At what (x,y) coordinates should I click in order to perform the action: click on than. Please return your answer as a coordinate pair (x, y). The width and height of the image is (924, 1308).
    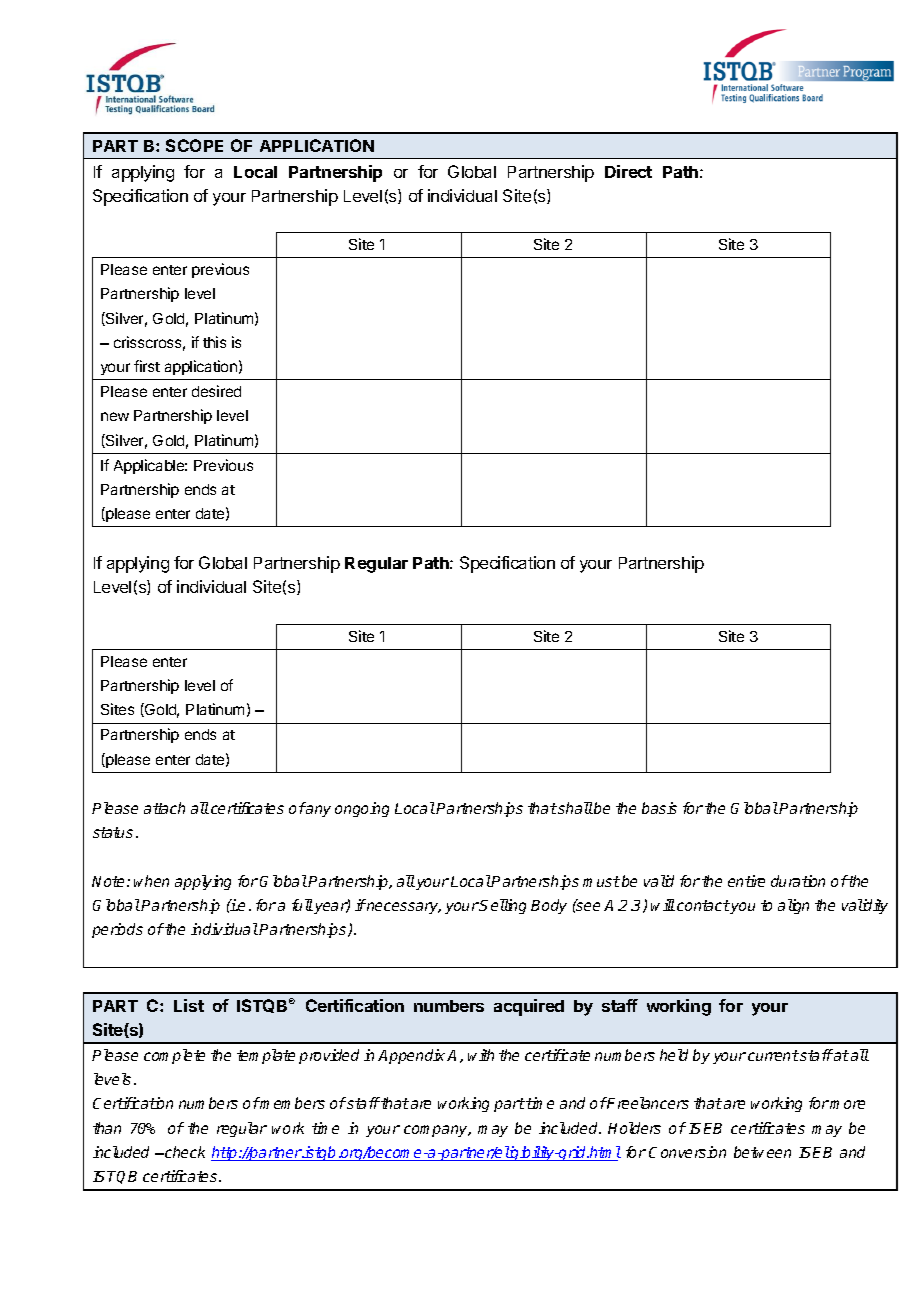
    Looking at the image, I should click on (107, 1128).
